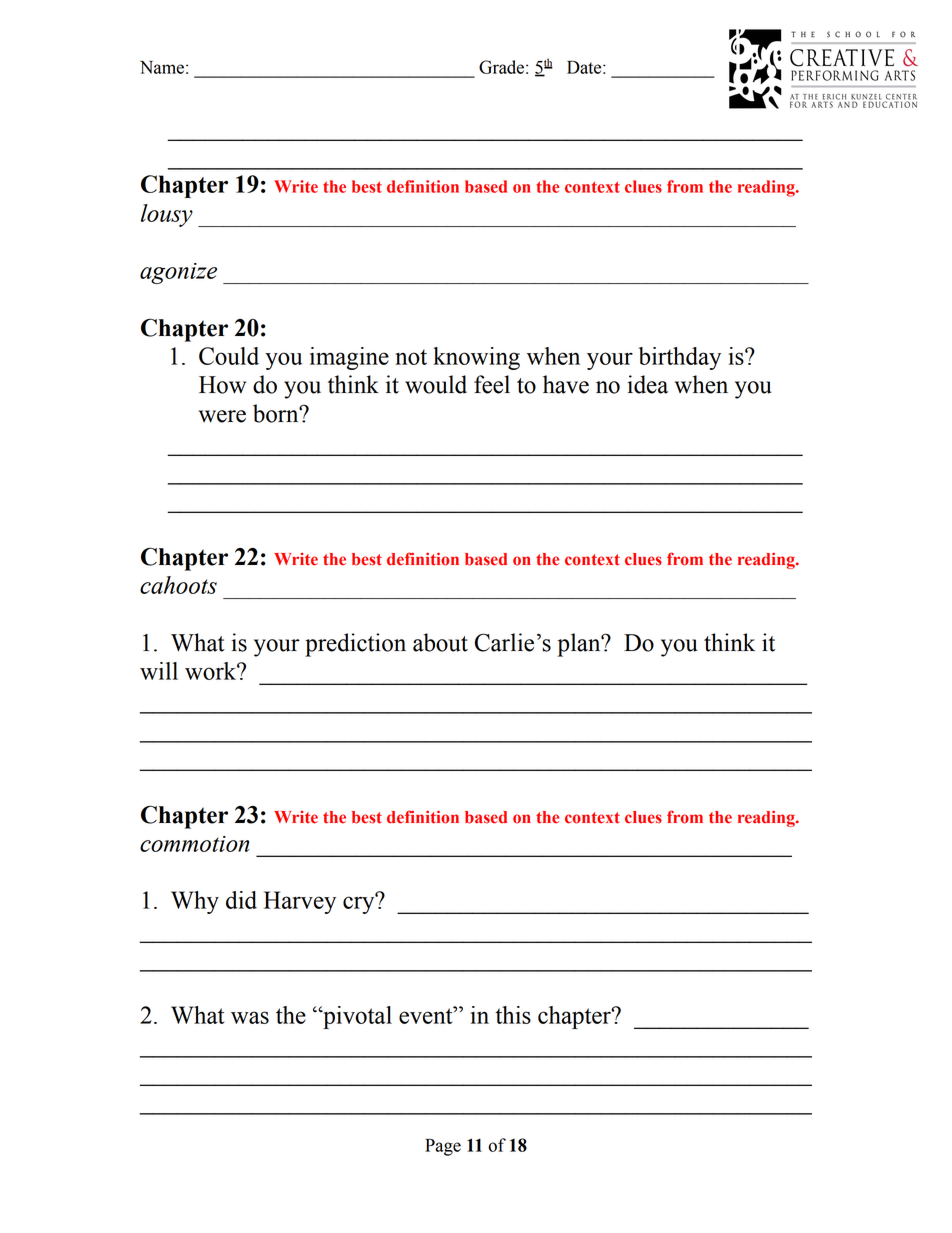 The height and width of the page is (1233, 952). What do you see at coordinates (250, 1017) in the page?
I see `was` at bounding box center [250, 1017].
